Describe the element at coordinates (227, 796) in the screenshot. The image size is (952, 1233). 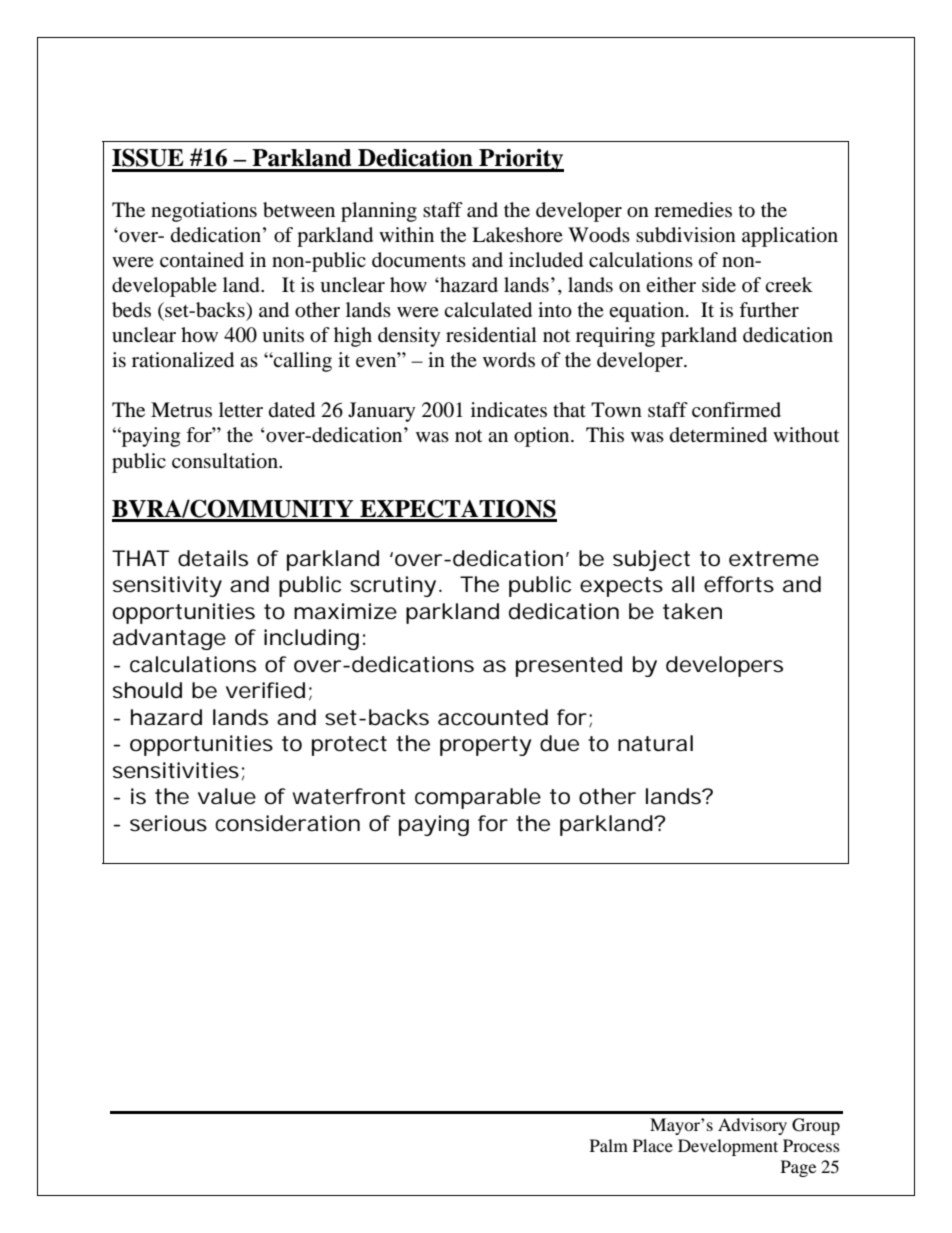
I see `value` at that location.
